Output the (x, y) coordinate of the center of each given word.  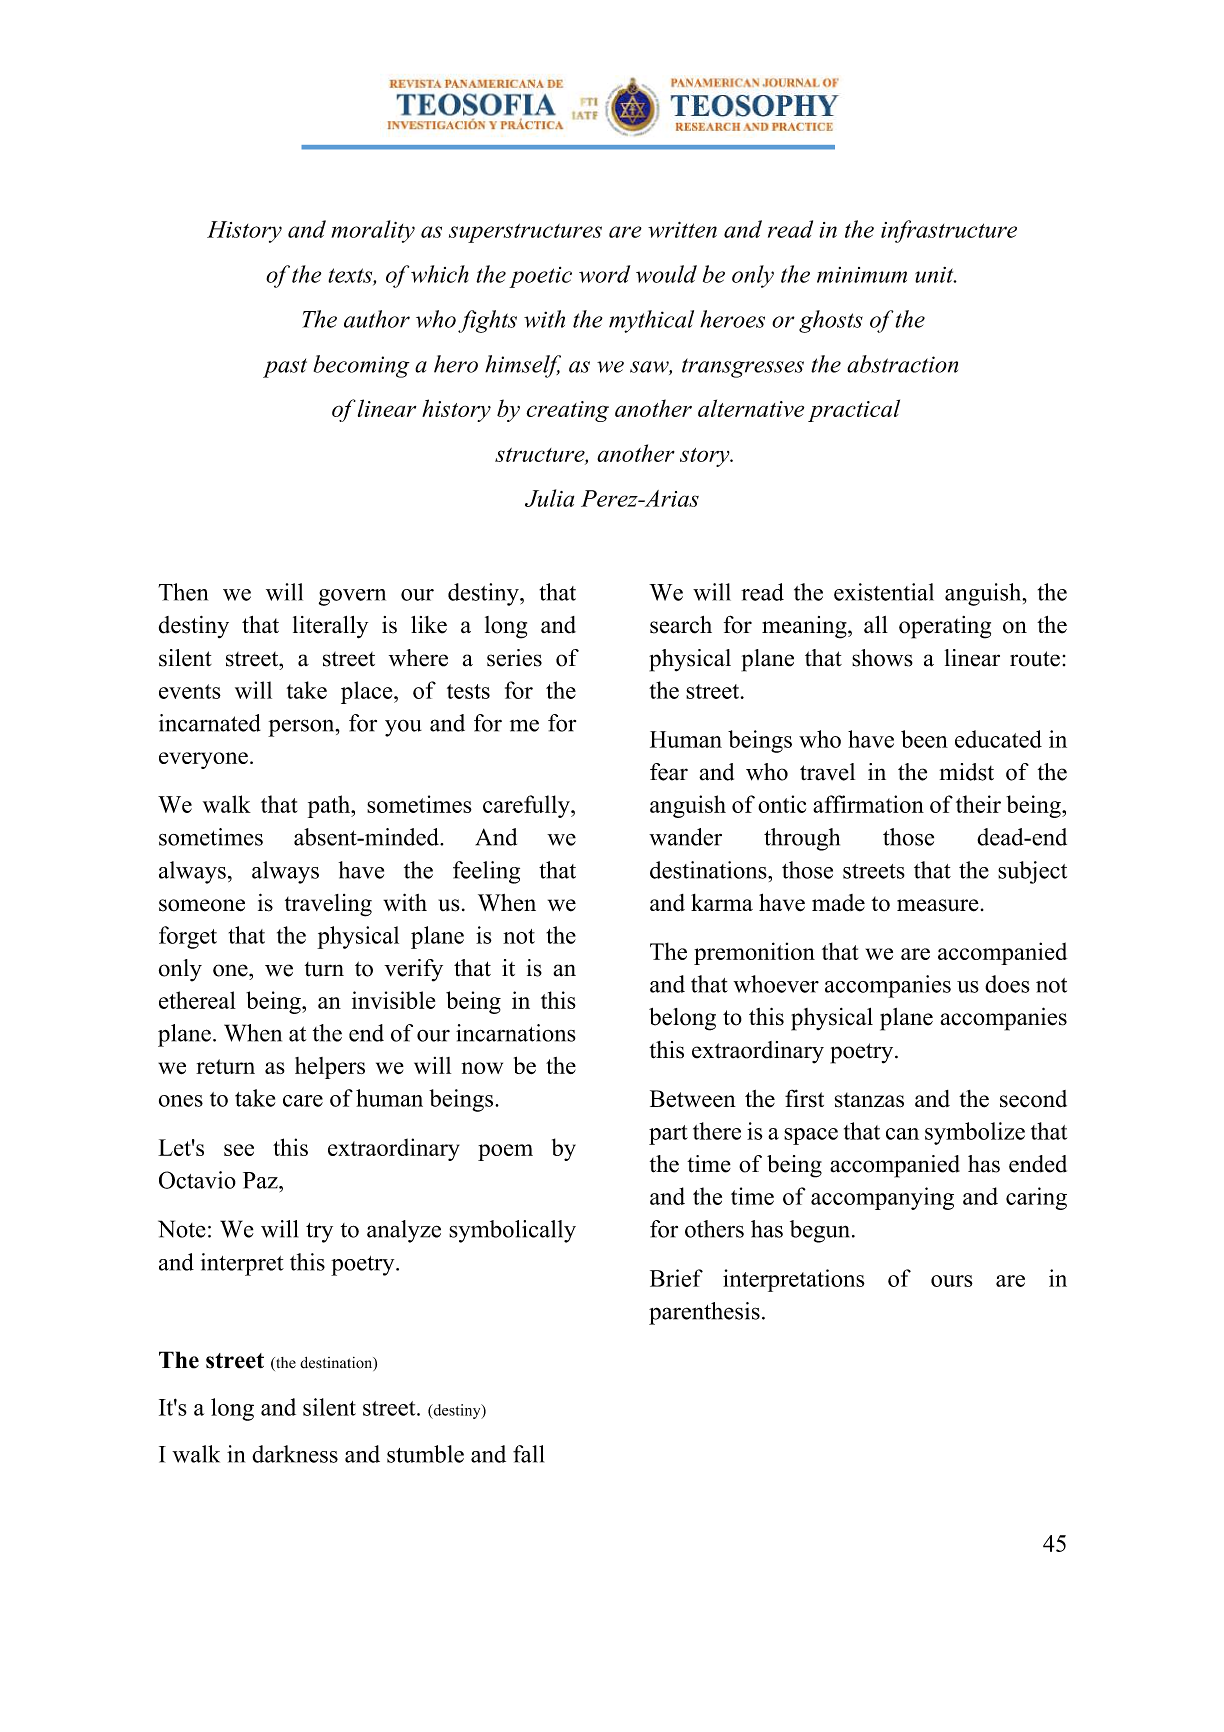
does (1007, 984)
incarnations (516, 1033)
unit (935, 275)
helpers (330, 1068)
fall (528, 1454)
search (681, 625)
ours (952, 1281)
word (604, 274)
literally (330, 627)
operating (945, 627)
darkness (295, 1454)
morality (373, 231)
